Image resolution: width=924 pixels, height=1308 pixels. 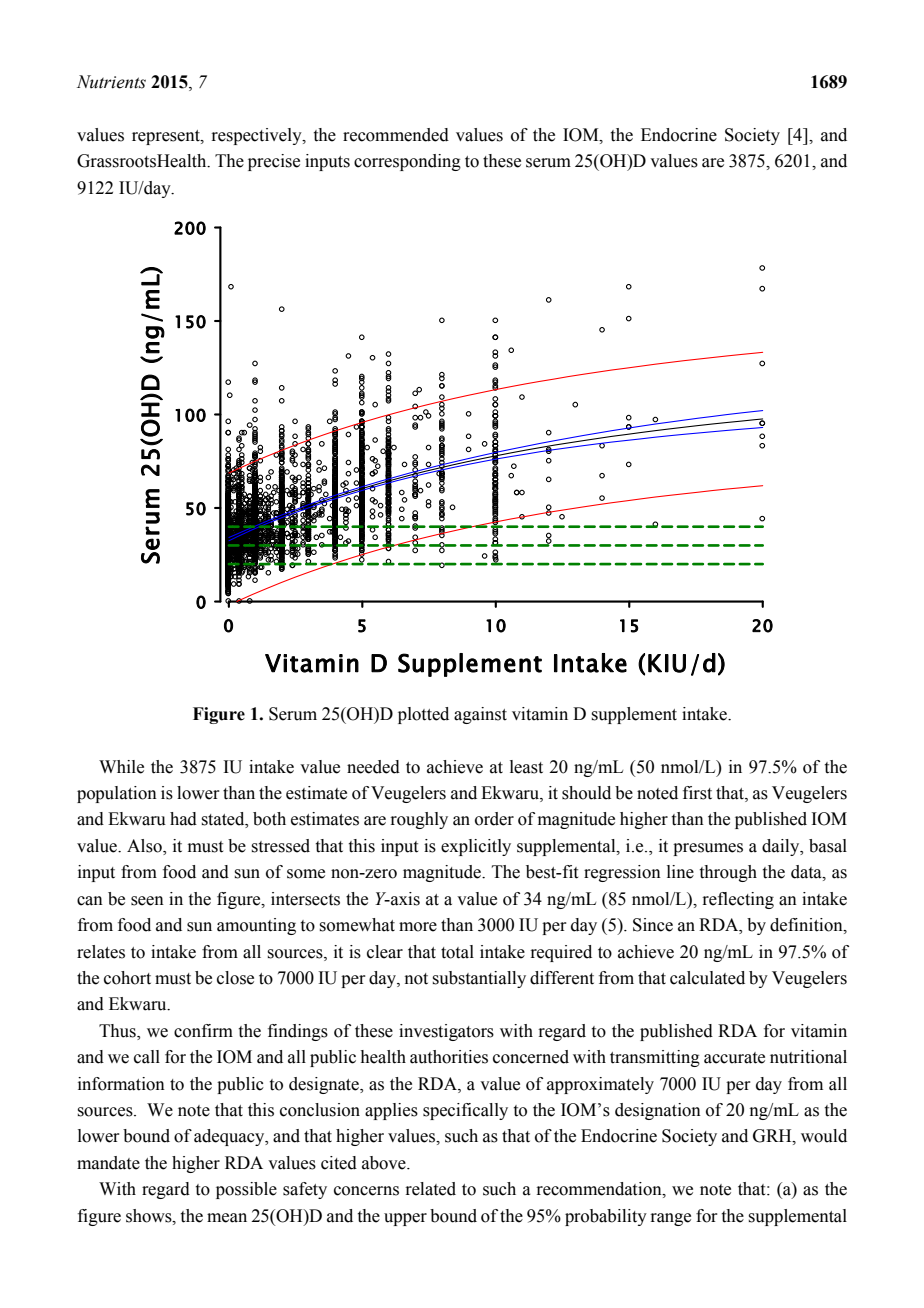 I want to click on against, so click(x=480, y=715).
